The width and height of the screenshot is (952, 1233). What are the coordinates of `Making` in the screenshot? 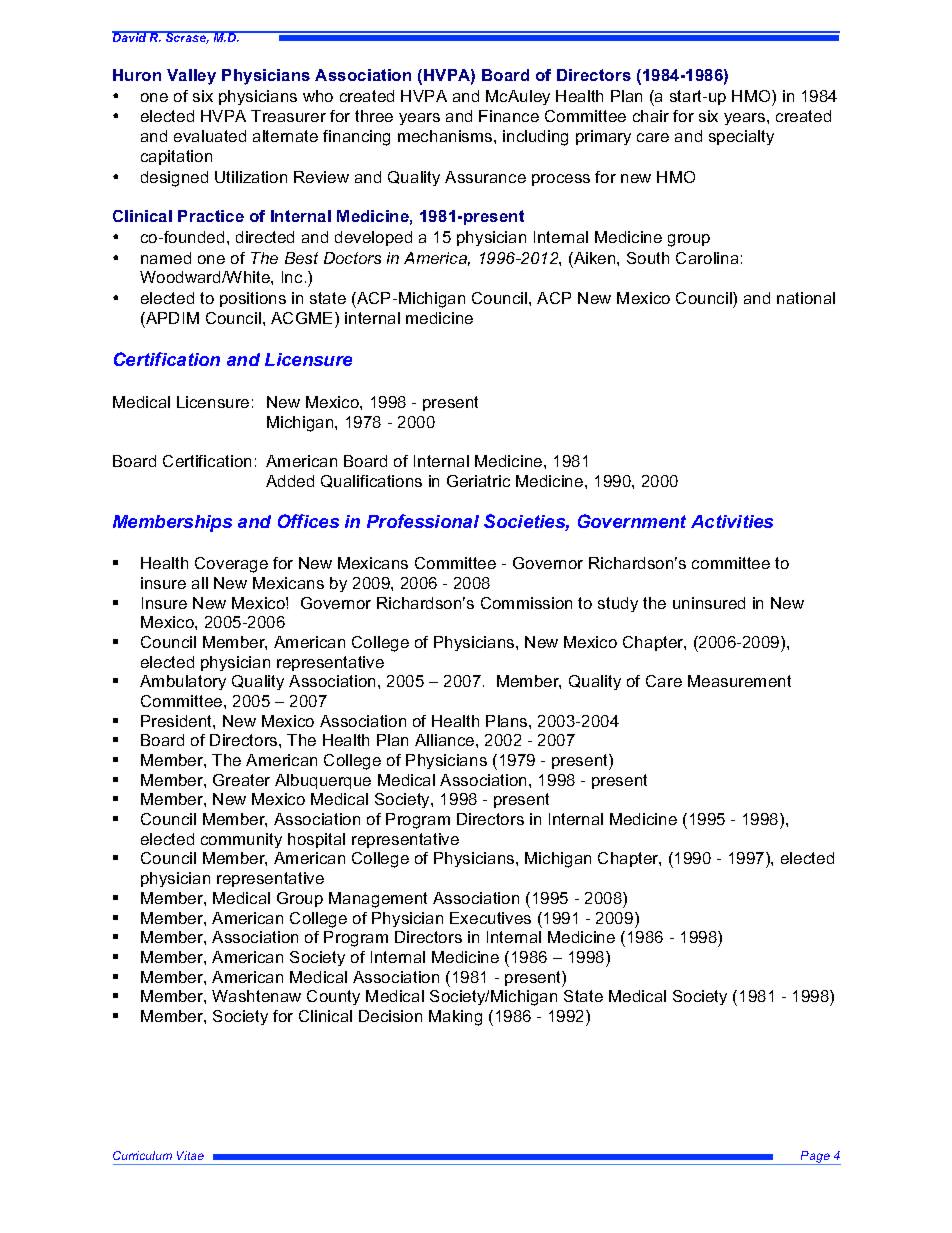 It's located at (455, 1018).
